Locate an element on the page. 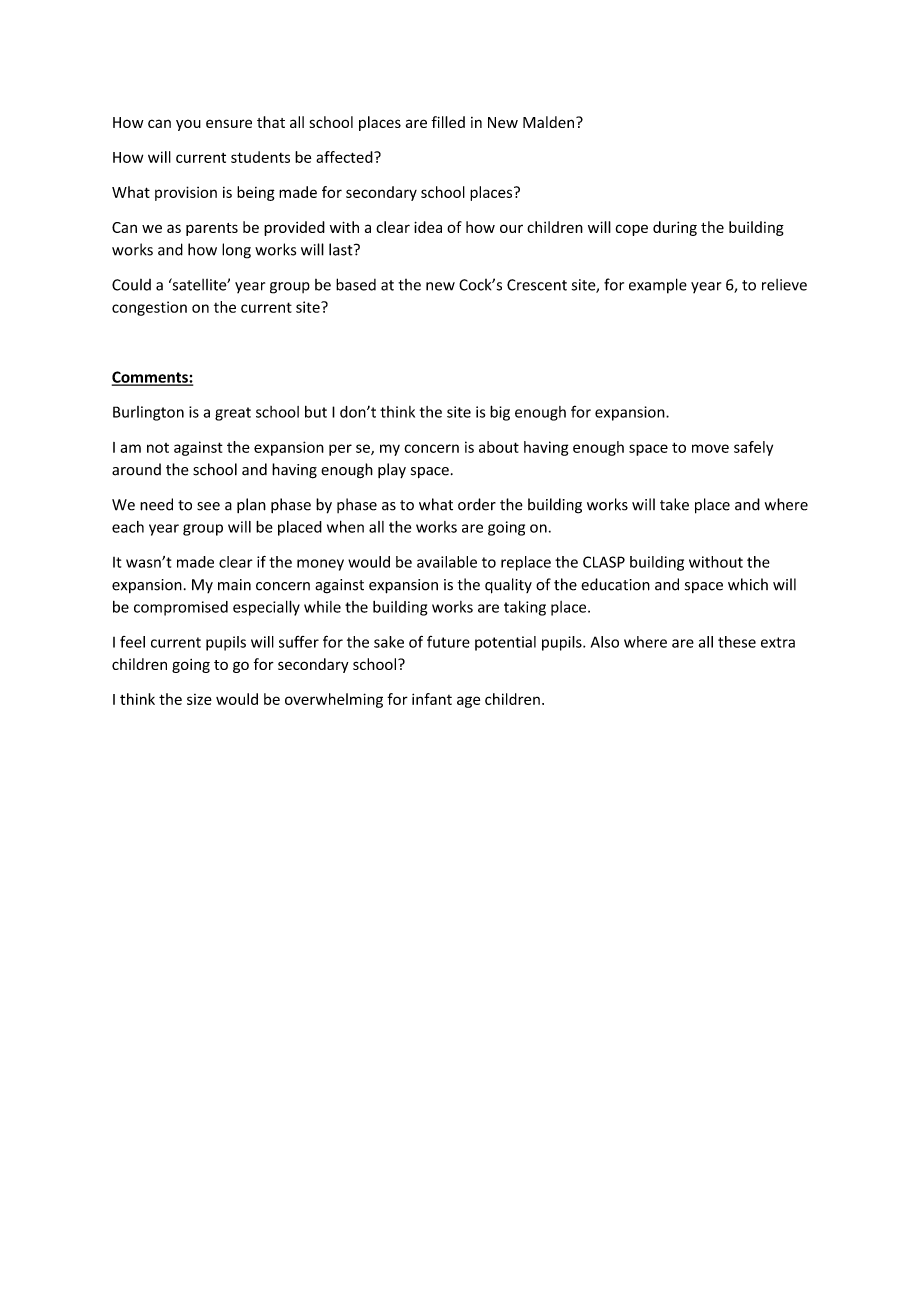  big is located at coordinates (500, 413).
